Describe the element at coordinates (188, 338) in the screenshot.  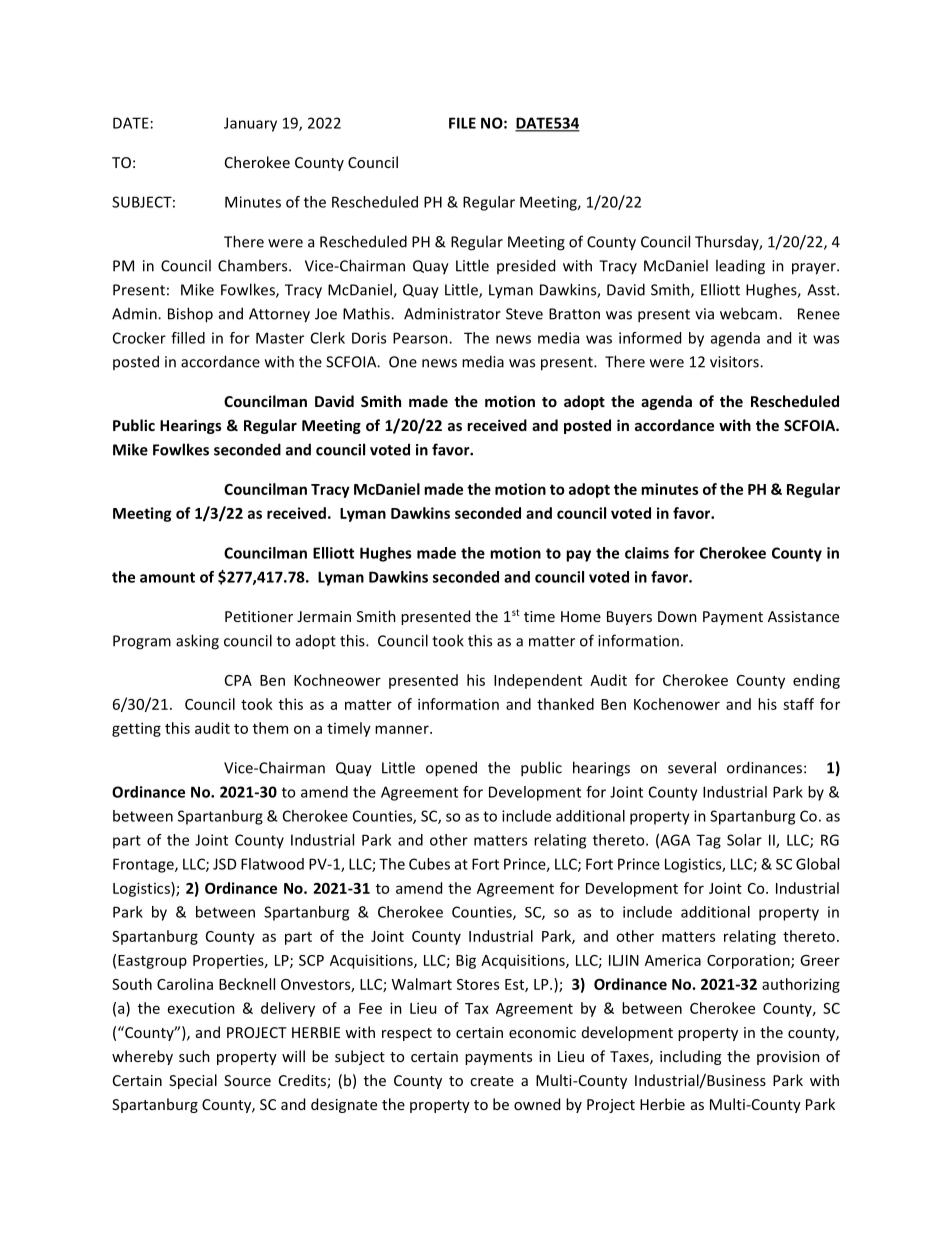
I see `filled` at that location.
